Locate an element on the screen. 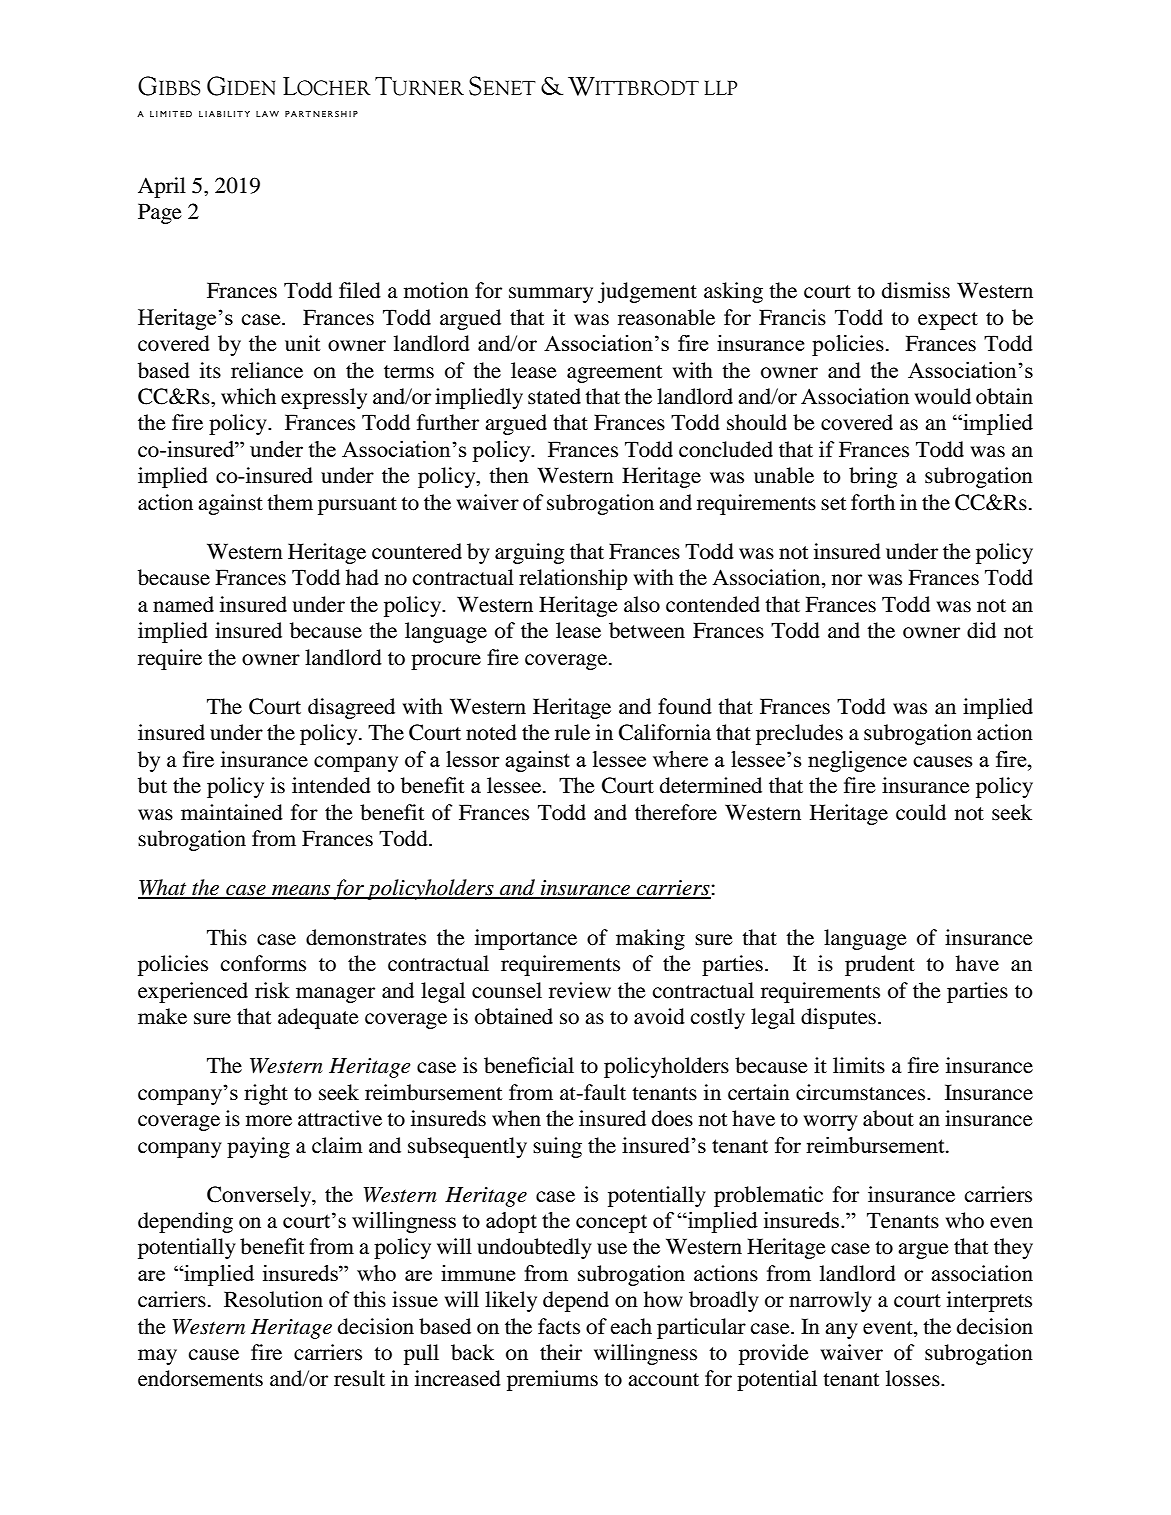 The width and height of the screenshot is (1171, 1515). disagreed is located at coordinates (351, 708).
